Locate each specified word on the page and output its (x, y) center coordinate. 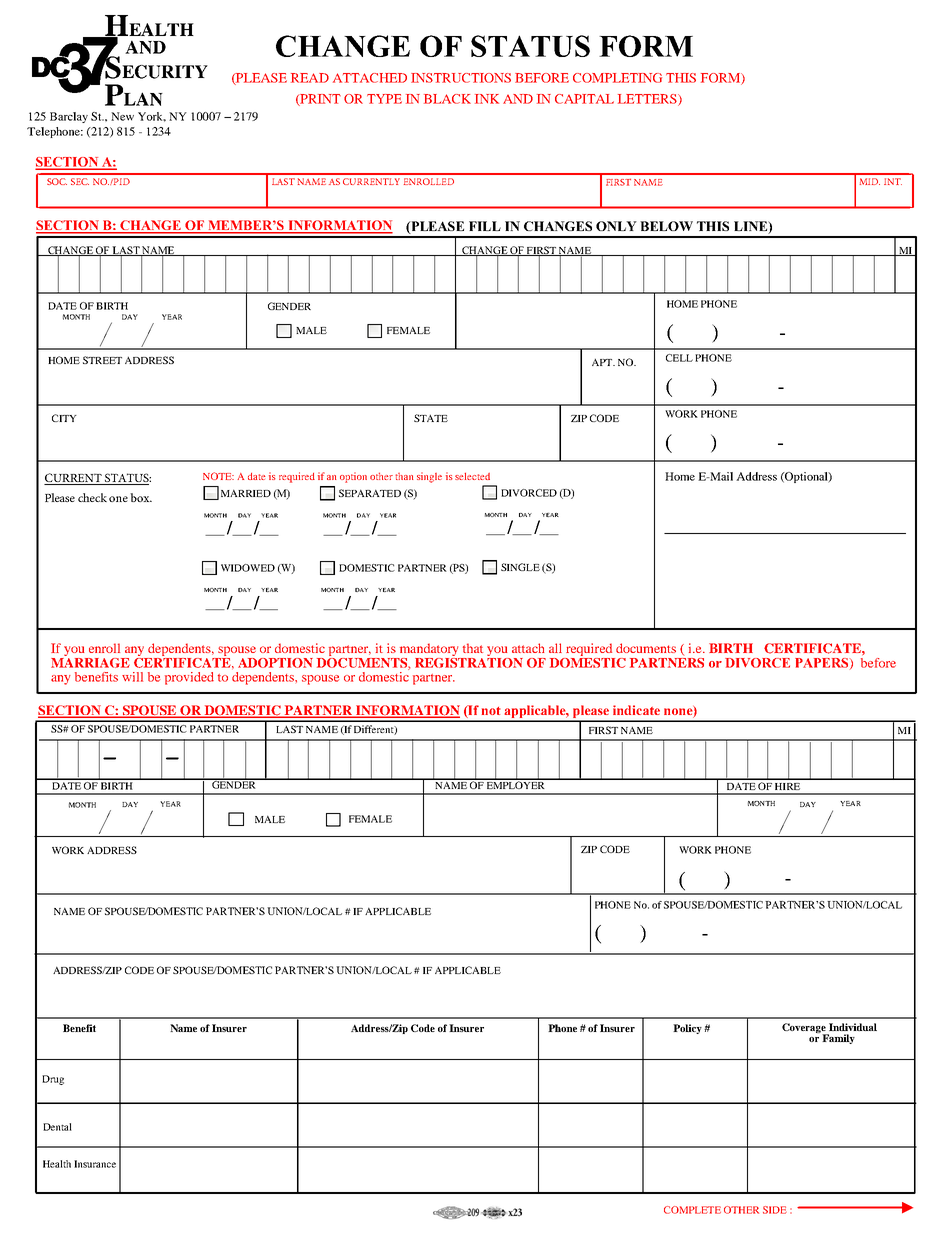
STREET (102, 360)
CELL (679, 358)
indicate (636, 710)
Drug (53, 1080)
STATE (431, 418)
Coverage (805, 1029)
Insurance (95, 1164)
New (122, 116)
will (132, 677)
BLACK (447, 99)
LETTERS (648, 100)
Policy (687, 1029)
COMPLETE (692, 1210)
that (473, 648)
